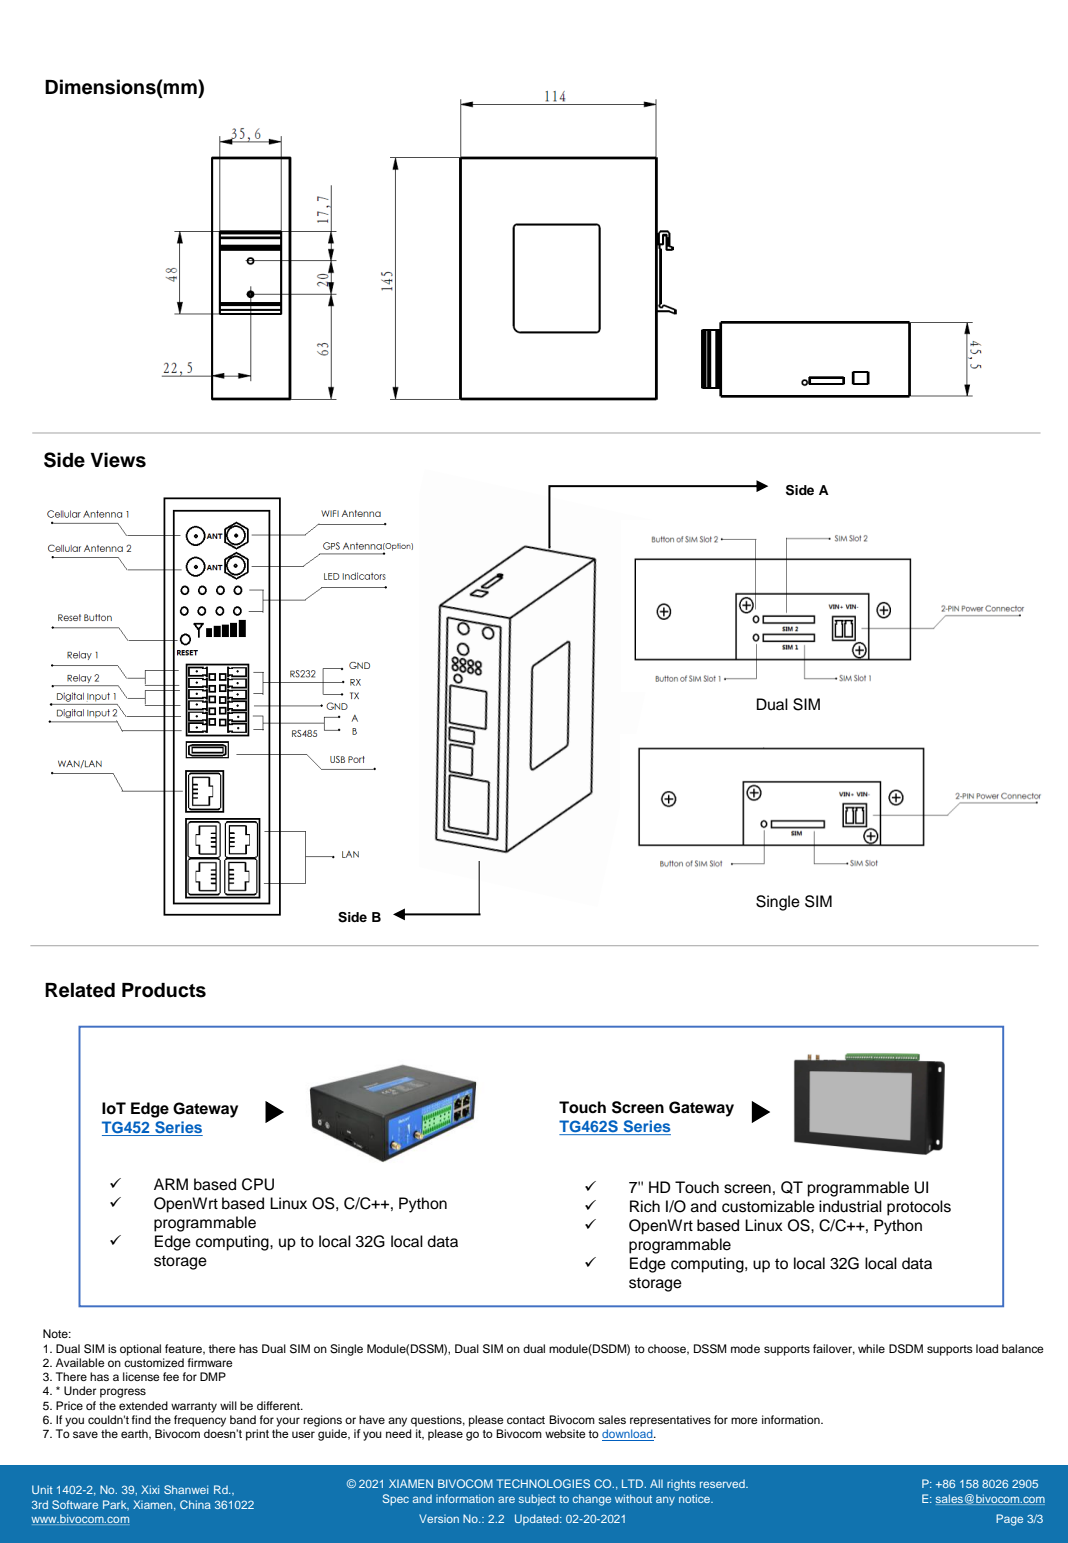  What do you see at coordinates (258, 1184) in the image?
I see `CPU` at bounding box center [258, 1184].
